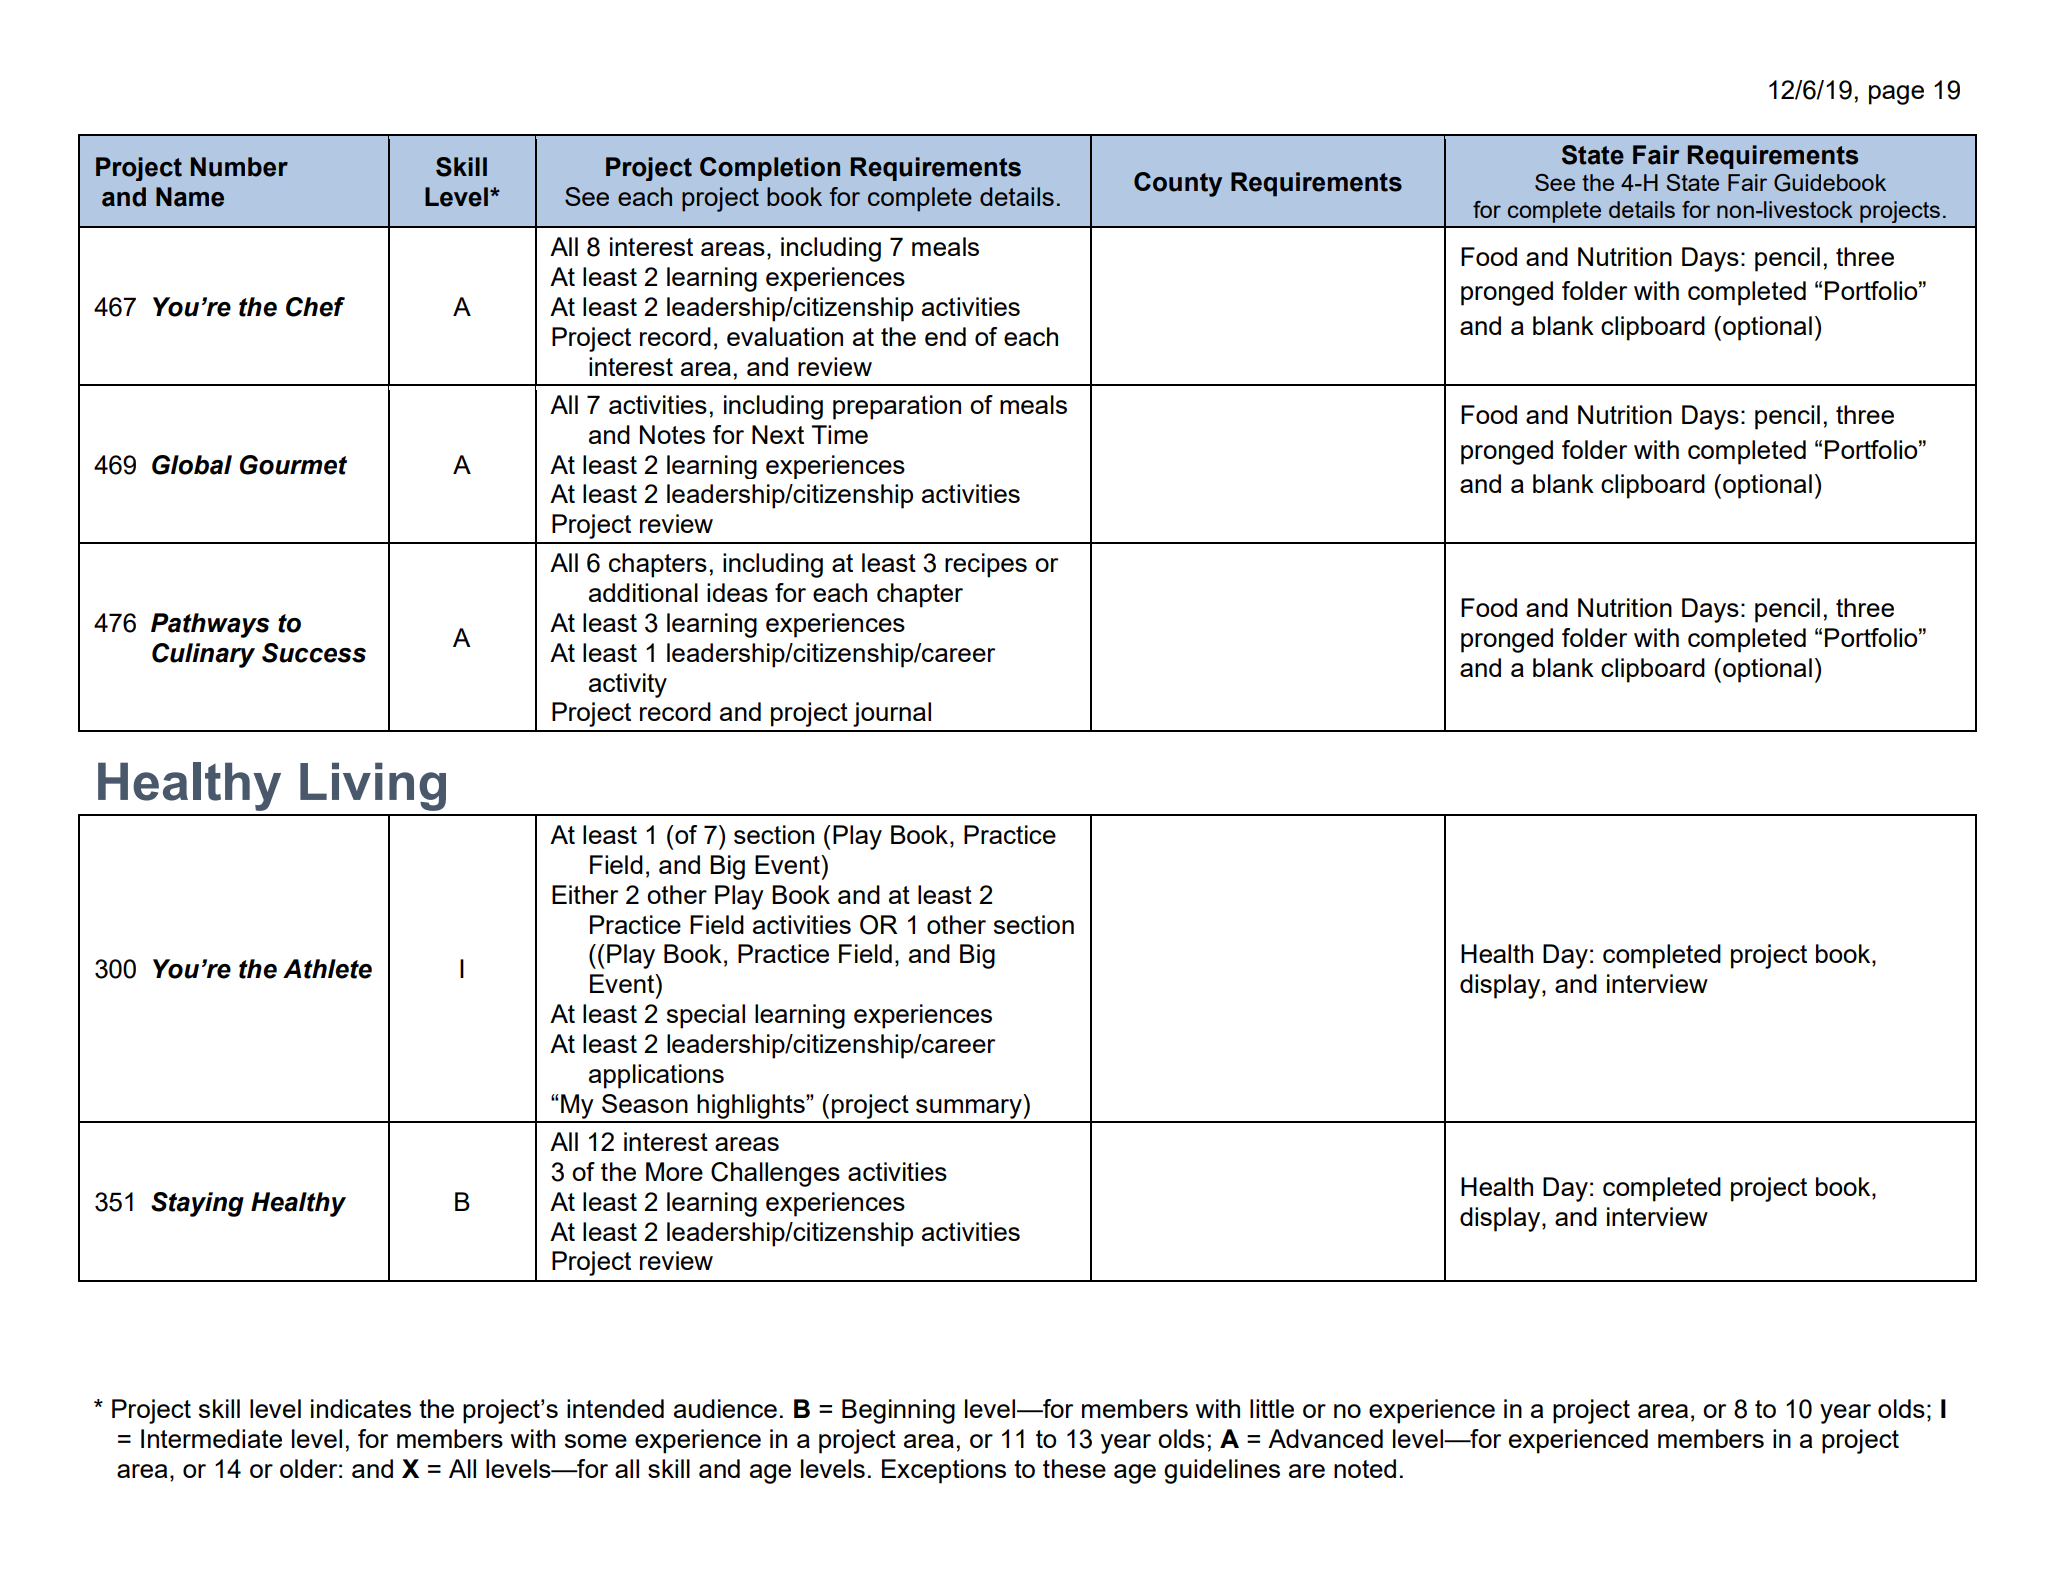 The height and width of the page is (1588, 2055). Describe the element at coordinates (197, 1204) in the page. I see `Staying` at that location.
